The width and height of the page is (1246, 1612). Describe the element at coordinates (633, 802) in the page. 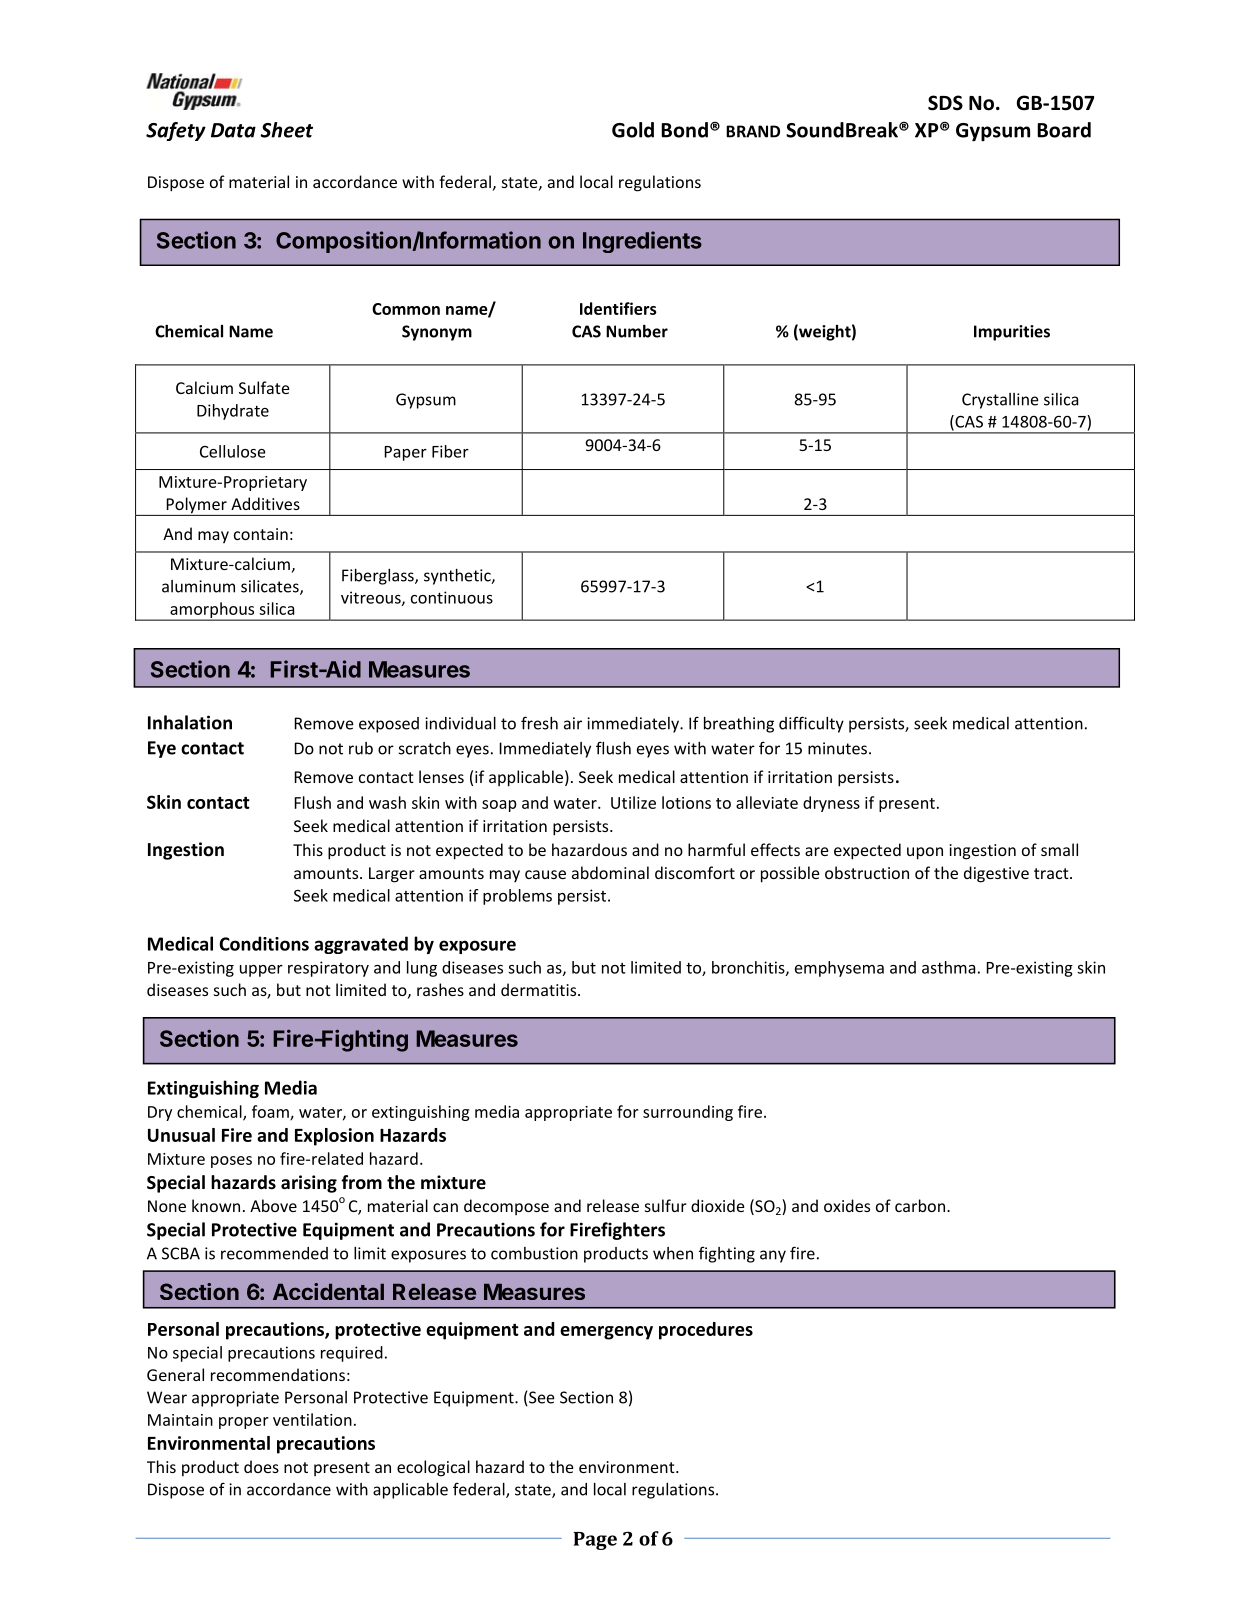

I see `Utilize` at that location.
